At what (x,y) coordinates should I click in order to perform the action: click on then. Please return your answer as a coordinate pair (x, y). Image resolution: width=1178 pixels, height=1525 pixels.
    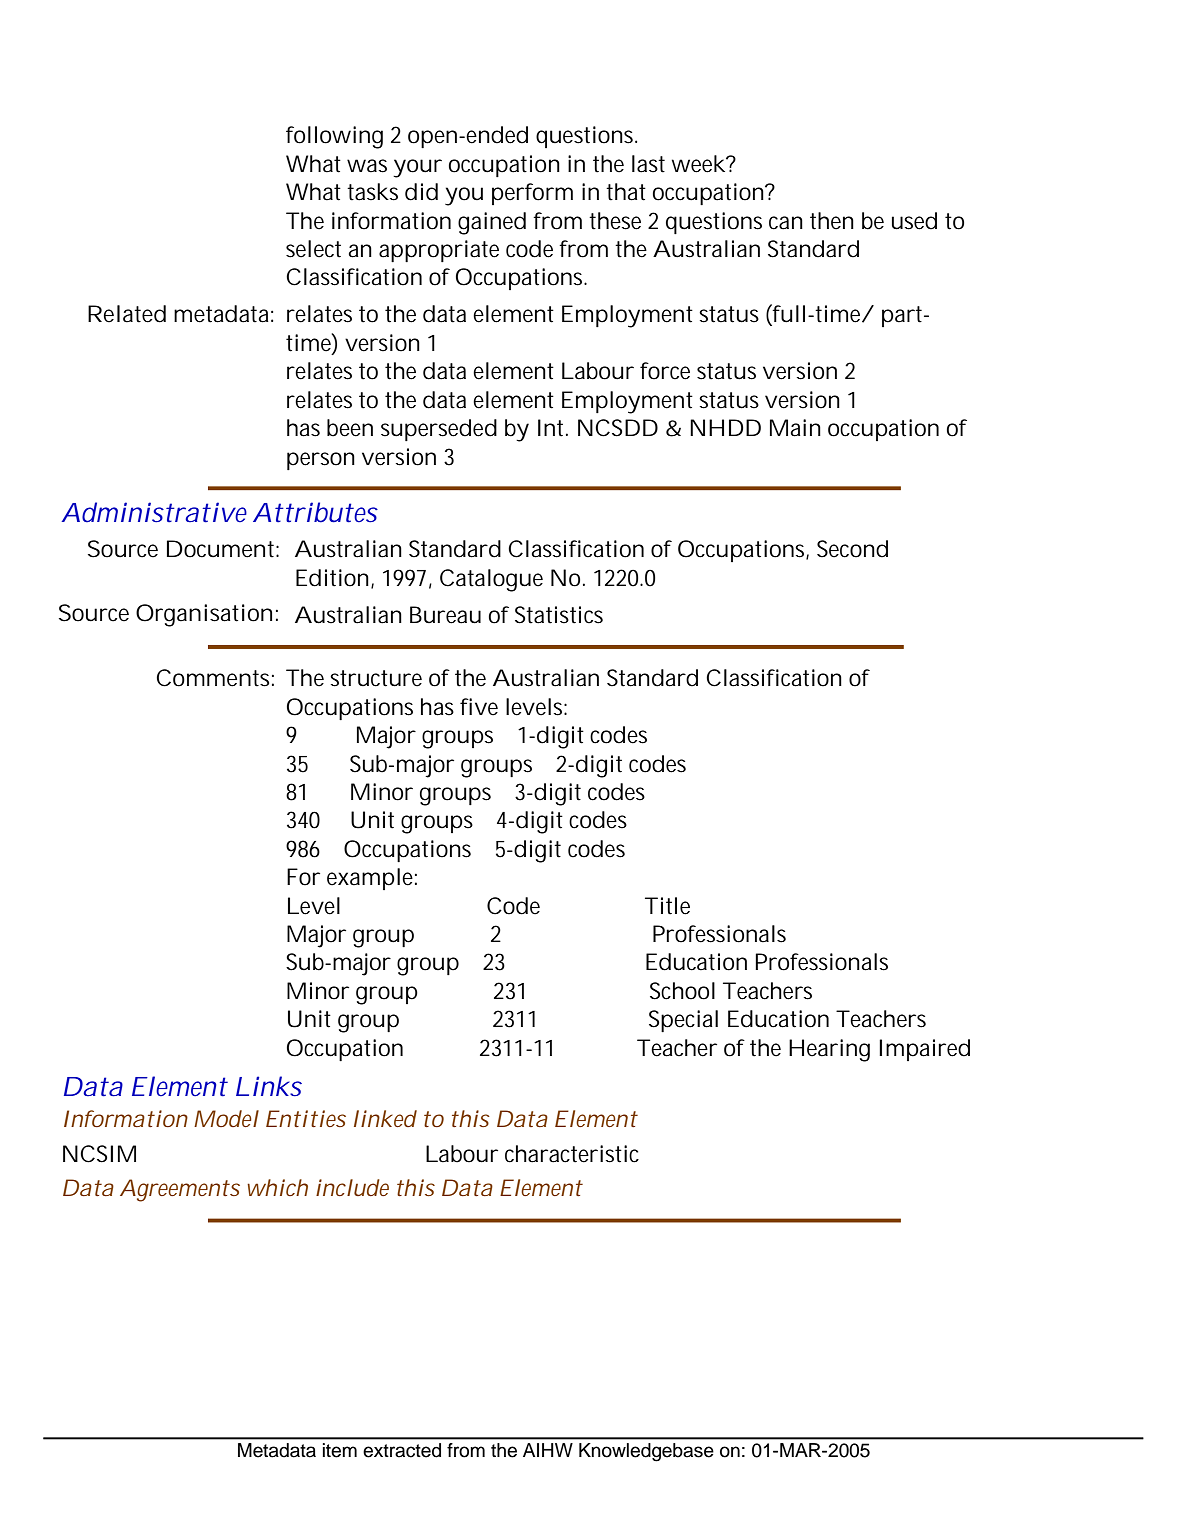
    Looking at the image, I should click on (832, 221).
